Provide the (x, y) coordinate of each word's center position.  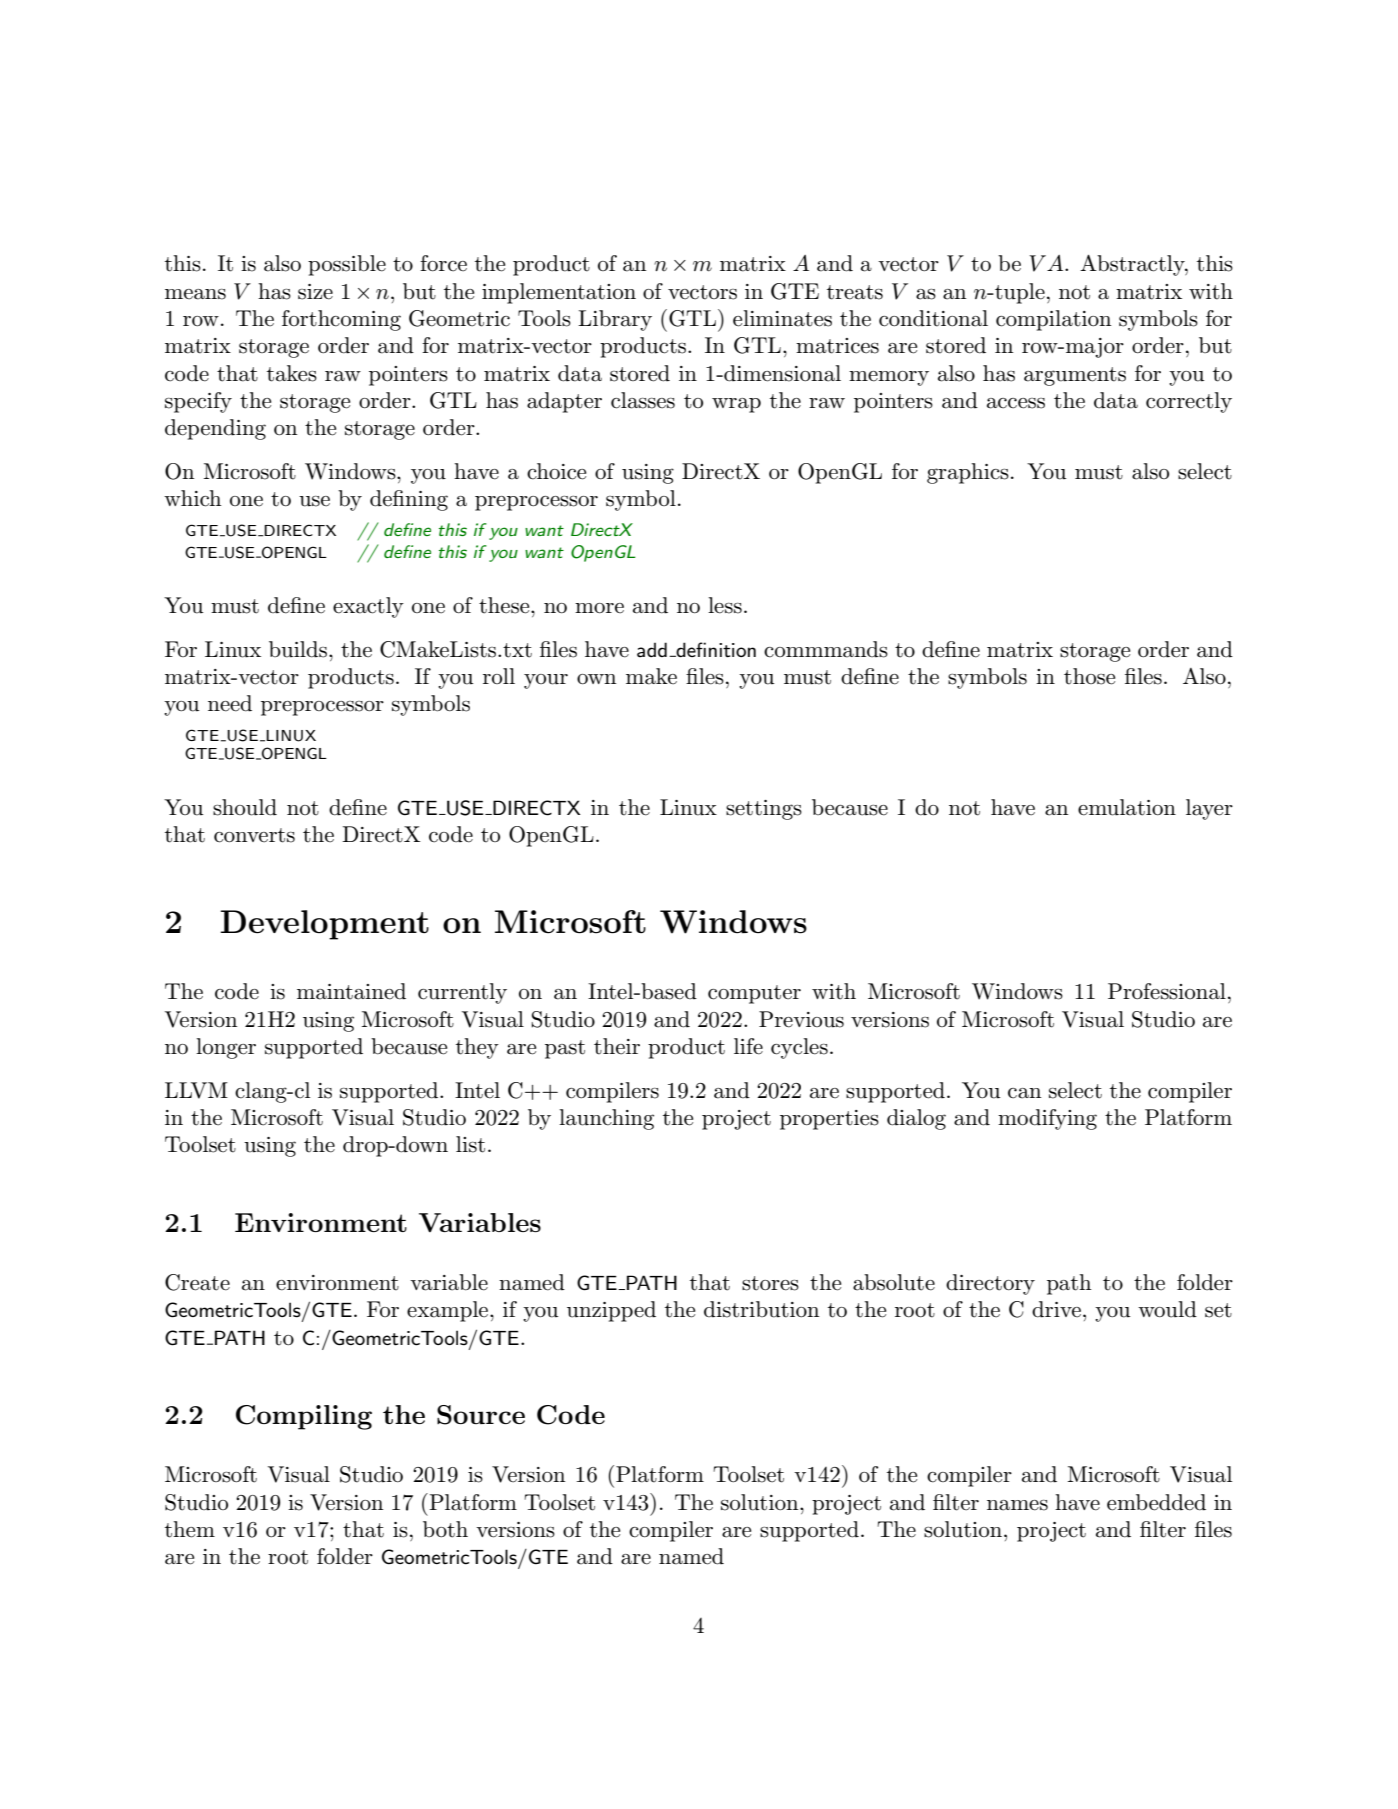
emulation (1127, 807)
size (315, 292)
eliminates (782, 318)
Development (324, 925)
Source (481, 1415)
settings (764, 810)
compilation (1053, 320)
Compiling (304, 1417)
